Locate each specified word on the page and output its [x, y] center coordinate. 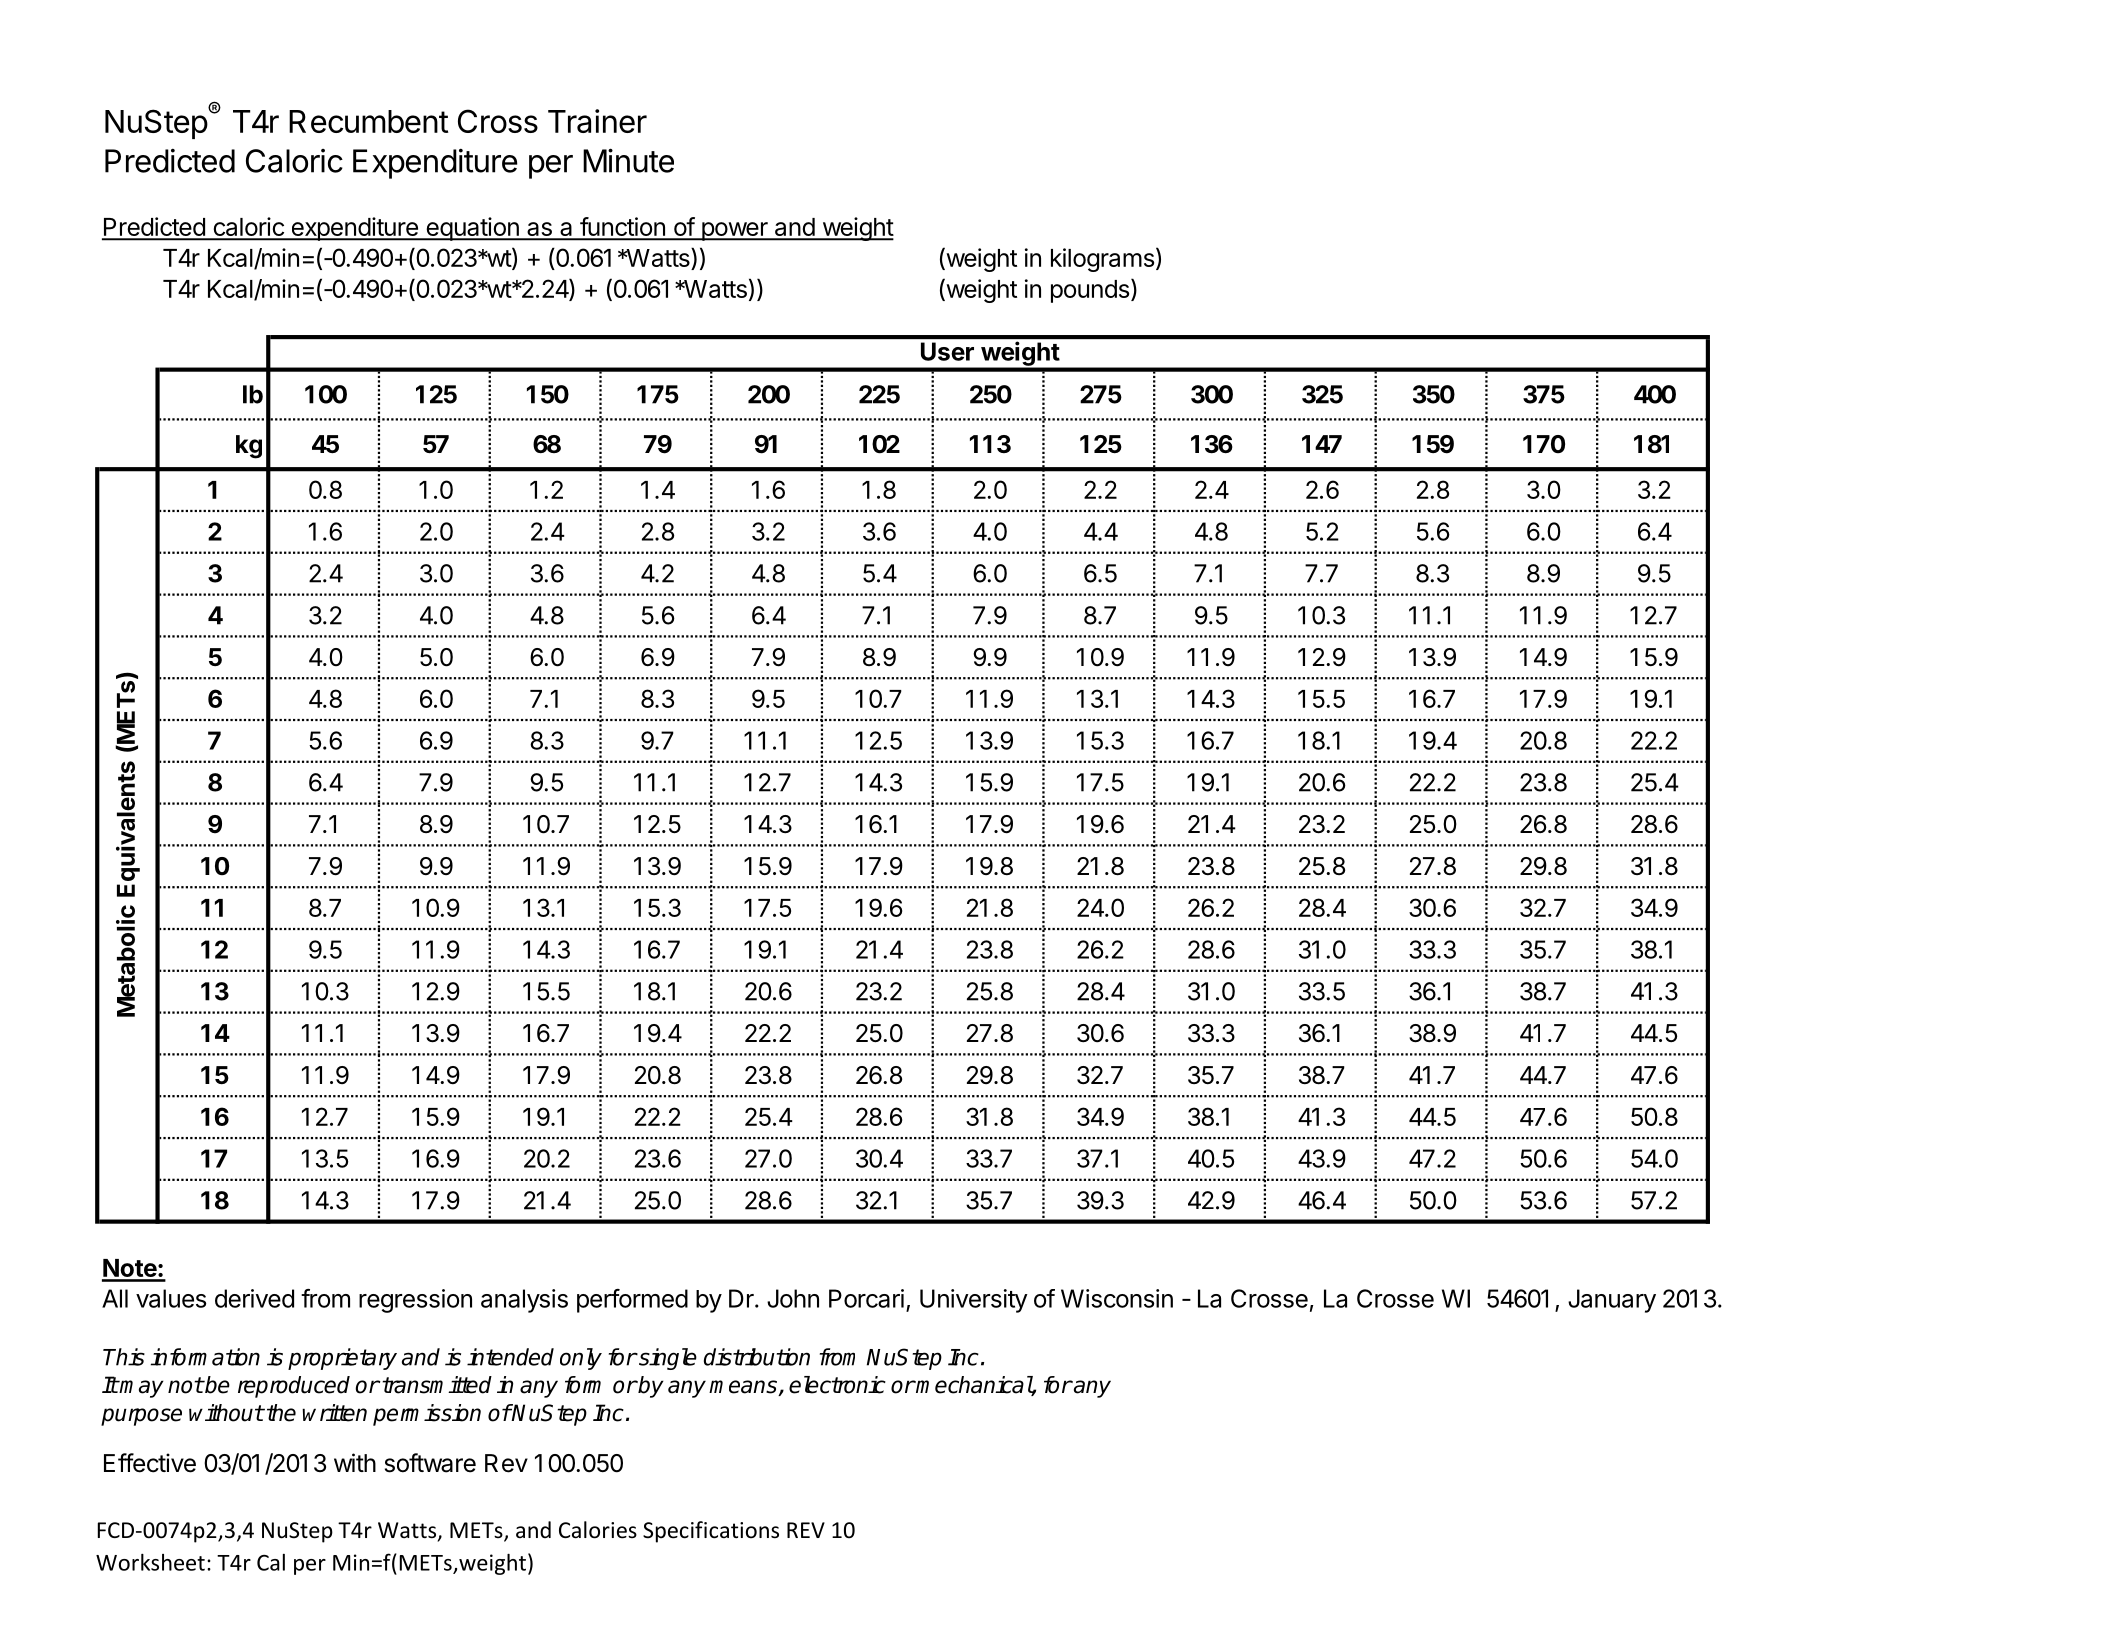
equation [472, 229]
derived [254, 1298]
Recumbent [368, 121]
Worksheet [150, 1562]
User [947, 351]
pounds [1090, 291]
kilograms [1102, 260]
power [734, 231]
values [171, 1298]
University [974, 1301]
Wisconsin [1117, 1298]
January [1612, 1301]
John [793, 1298]
